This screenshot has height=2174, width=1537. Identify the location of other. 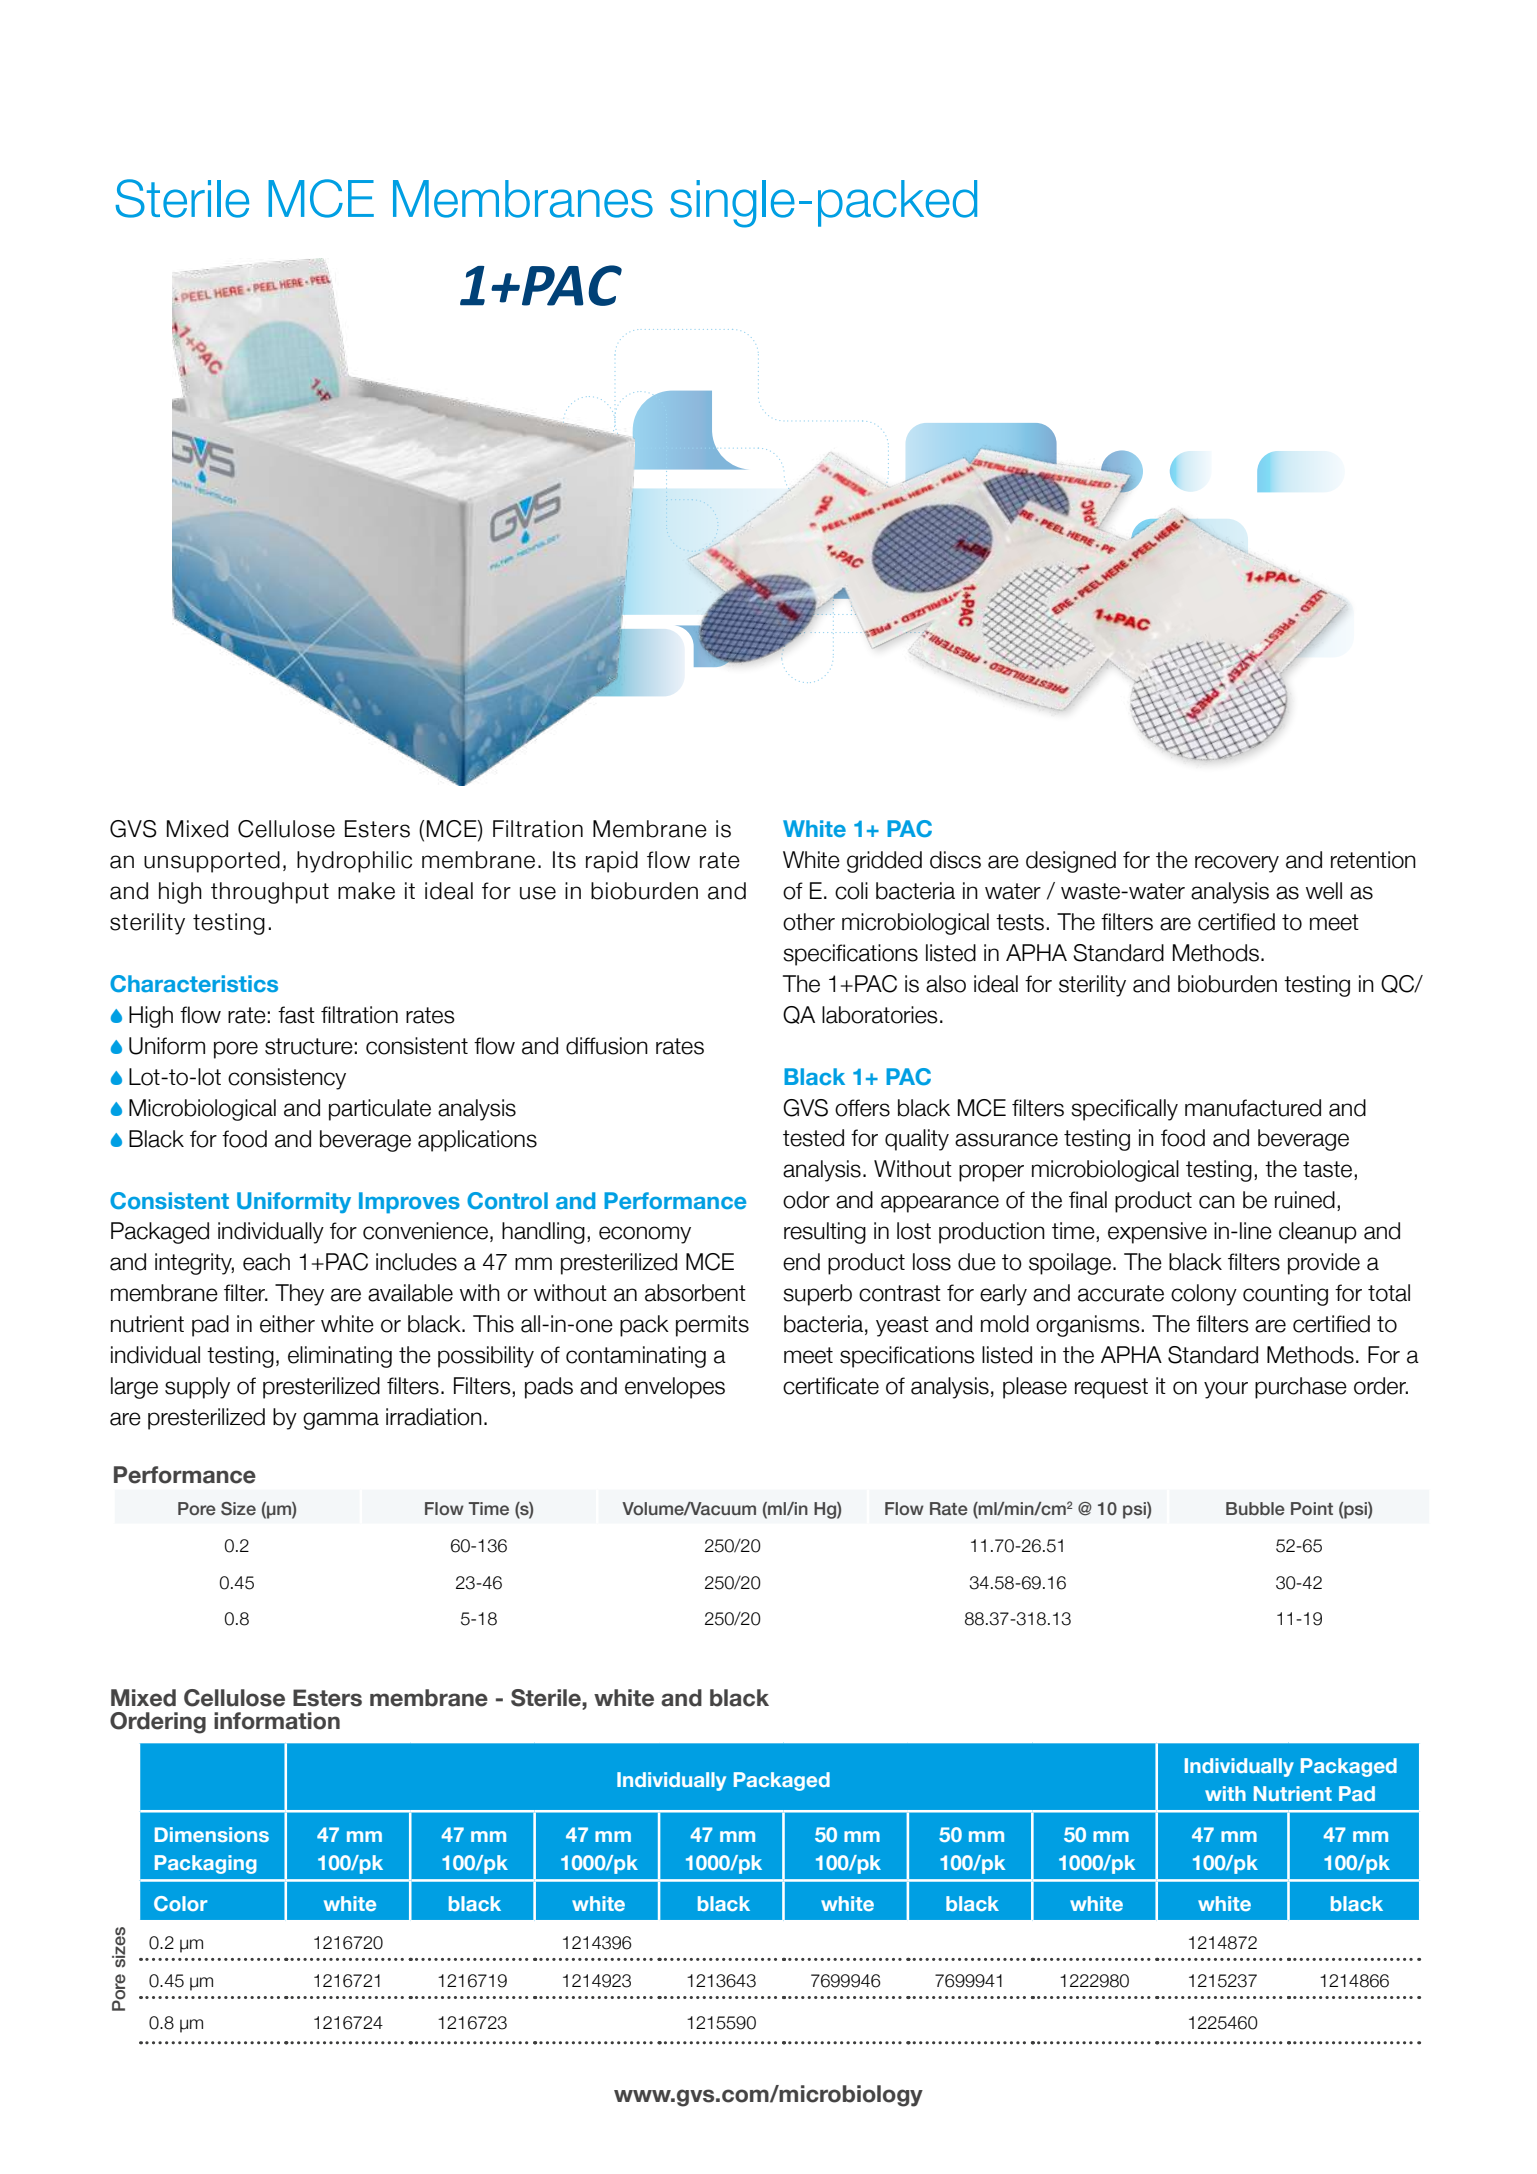
(809, 922).
